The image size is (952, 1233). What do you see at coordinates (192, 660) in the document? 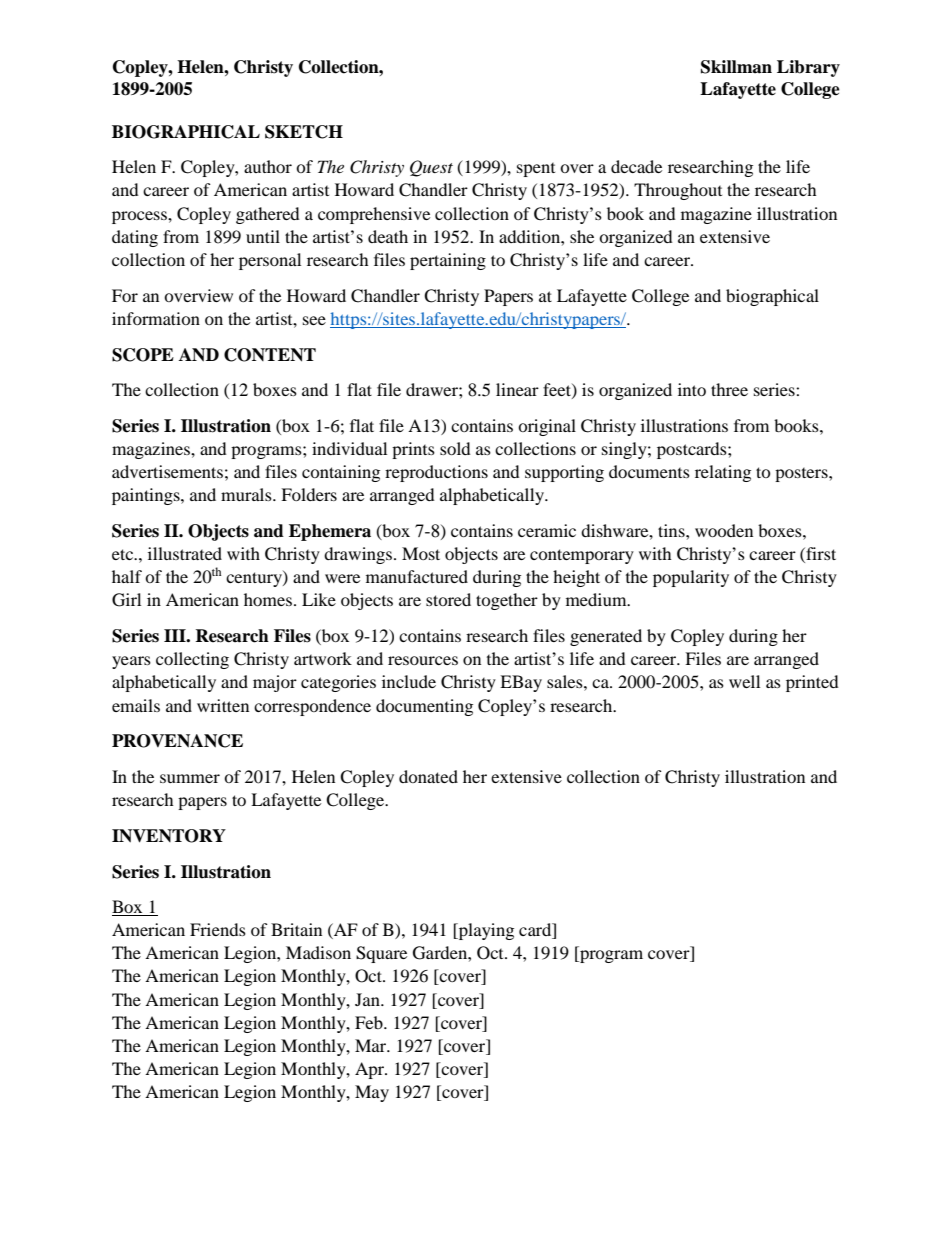
I see `collecting` at bounding box center [192, 660].
